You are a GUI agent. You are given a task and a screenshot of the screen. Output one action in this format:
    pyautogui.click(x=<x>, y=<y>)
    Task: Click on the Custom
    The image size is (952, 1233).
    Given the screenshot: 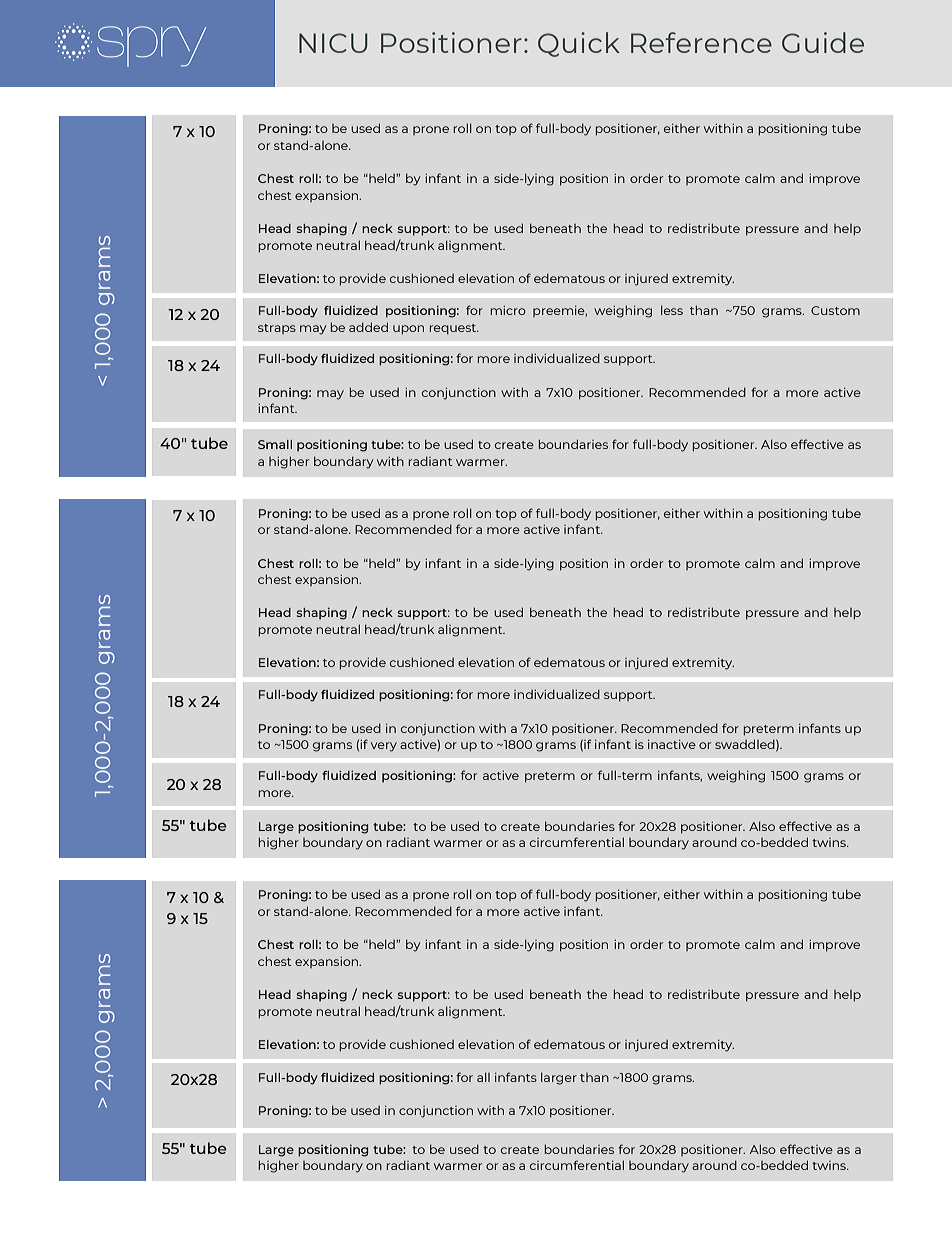 What is the action you would take?
    pyautogui.click(x=835, y=310)
